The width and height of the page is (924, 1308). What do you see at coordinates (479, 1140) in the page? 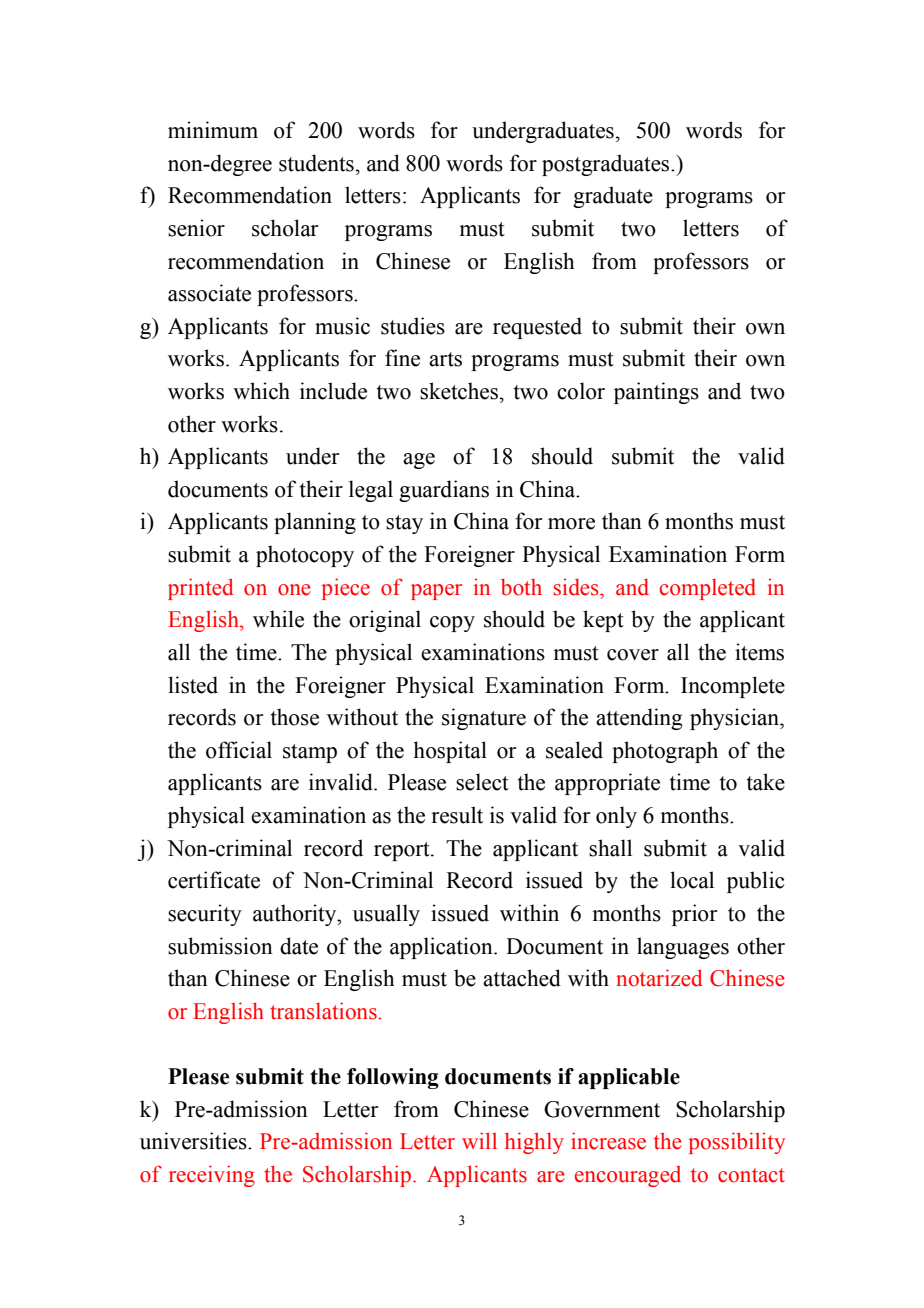
I see `will` at bounding box center [479, 1140].
